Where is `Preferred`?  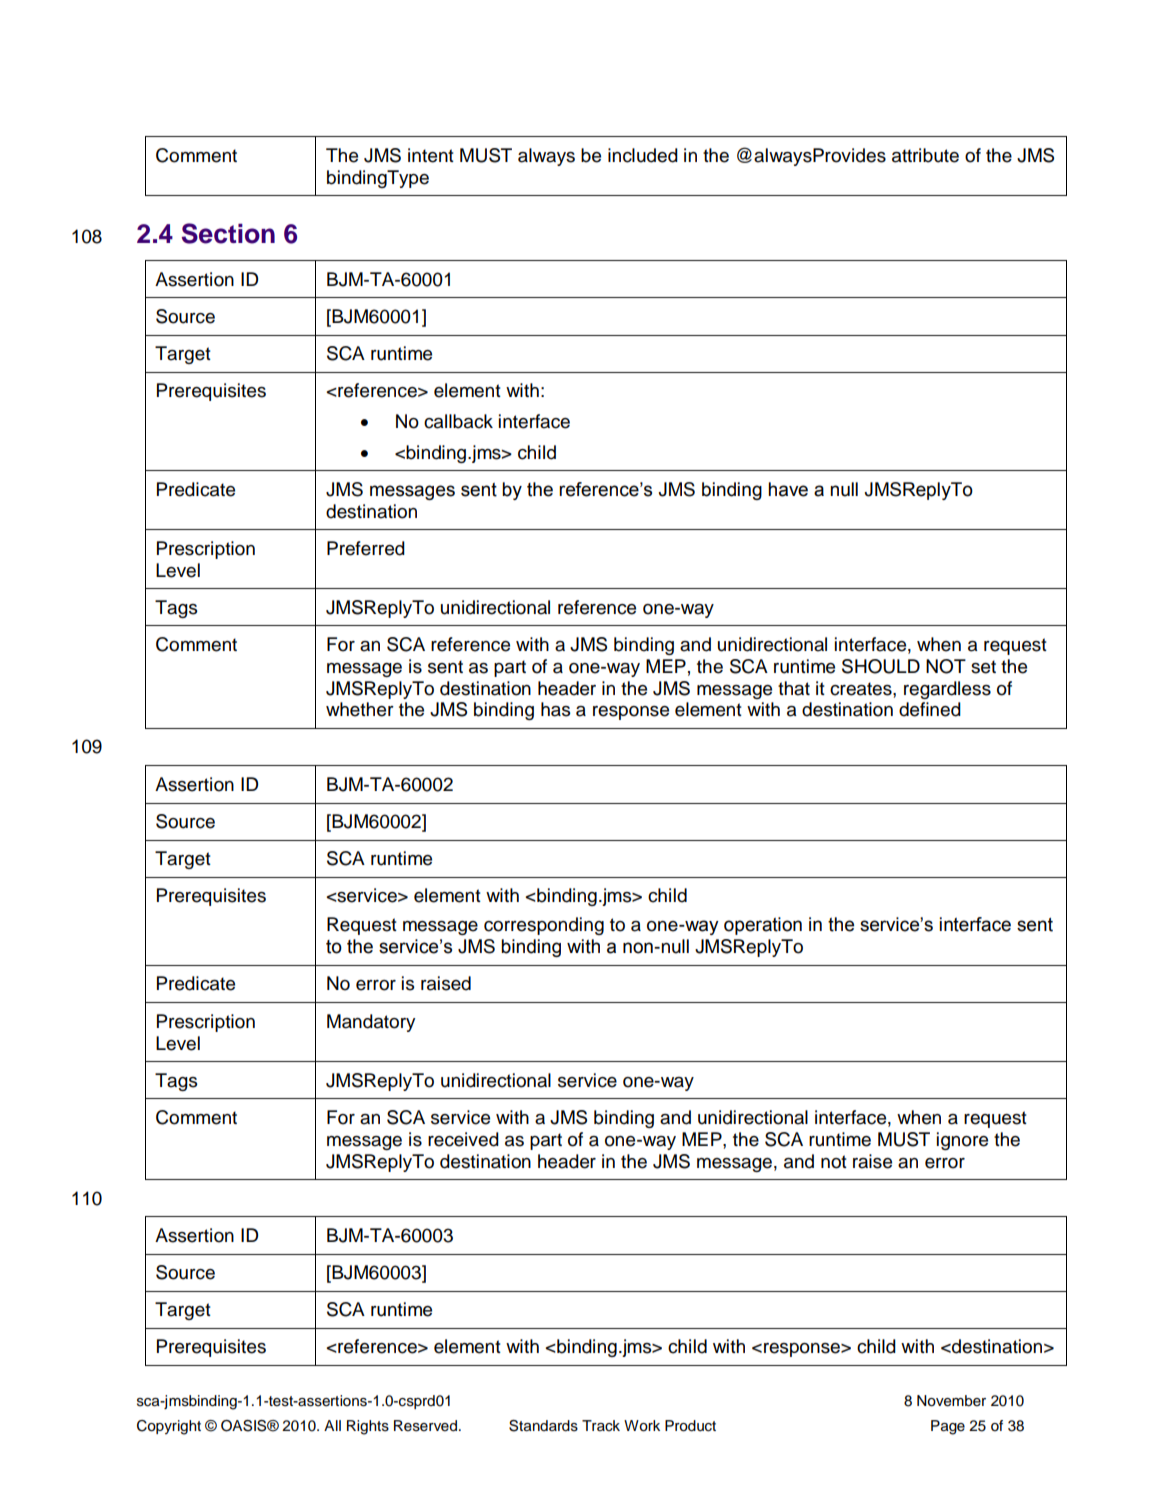 Preferred is located at coordinates (366, 548).
